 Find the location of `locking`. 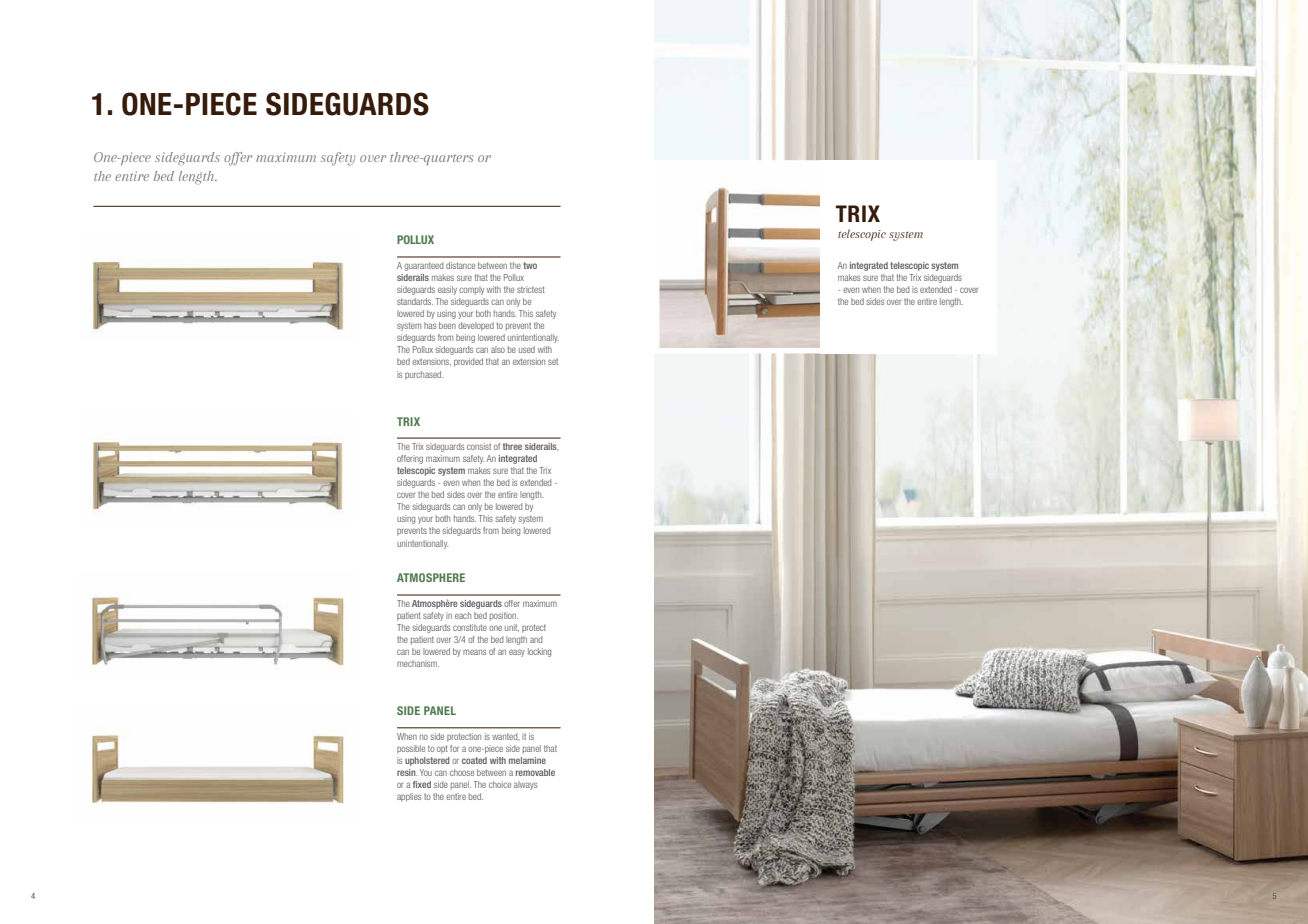

locking is located at coordinates (539, 652).
